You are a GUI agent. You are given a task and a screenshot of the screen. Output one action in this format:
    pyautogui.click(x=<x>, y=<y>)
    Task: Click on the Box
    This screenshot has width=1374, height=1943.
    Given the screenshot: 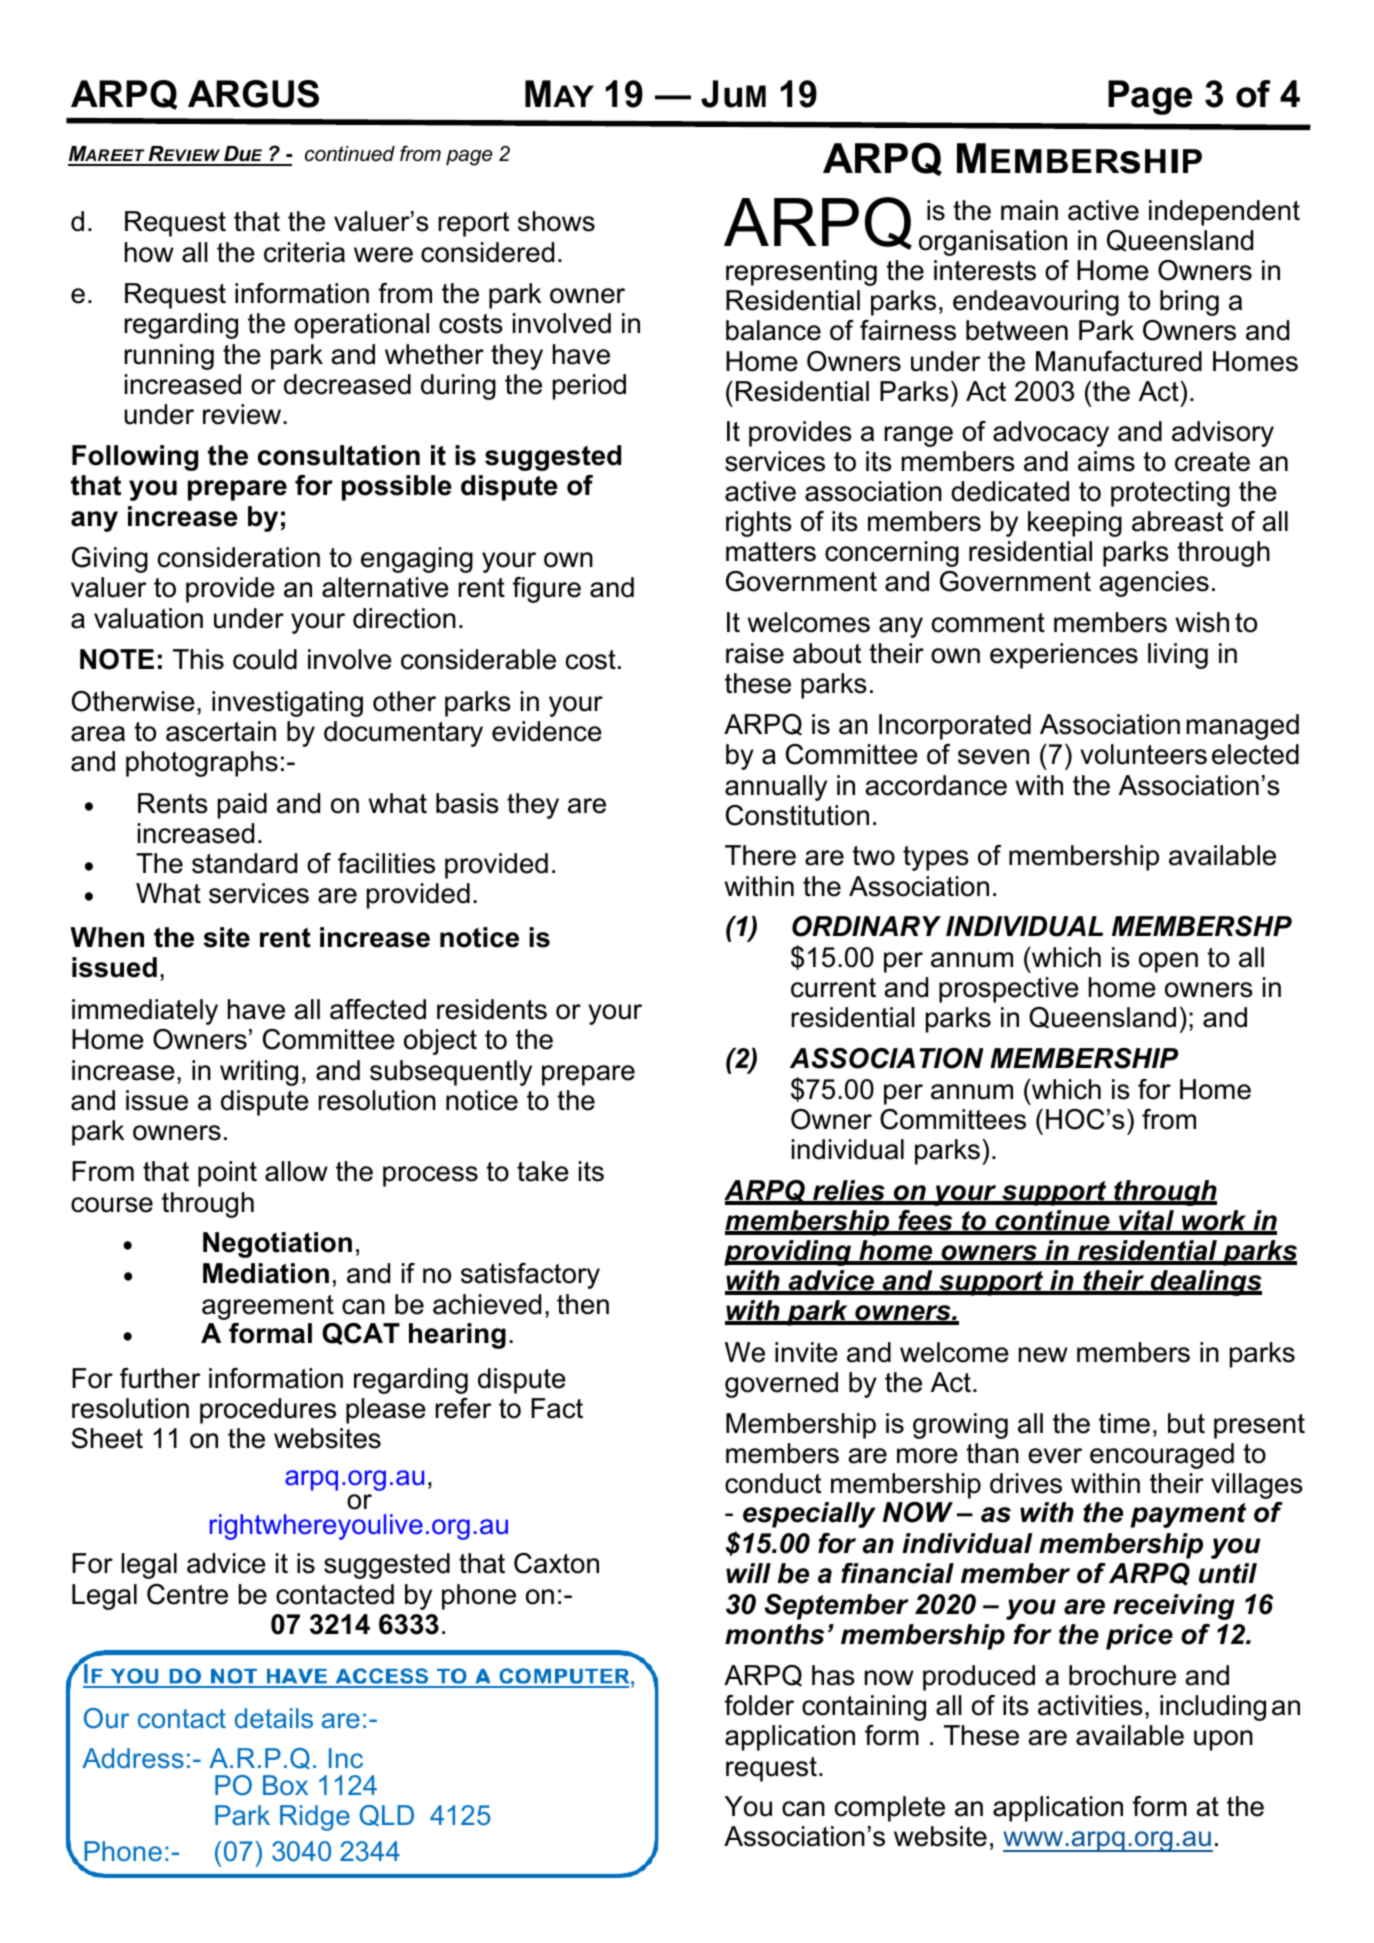 What is the action you would take?
    pyautogui.click(x=285, y=1785)
